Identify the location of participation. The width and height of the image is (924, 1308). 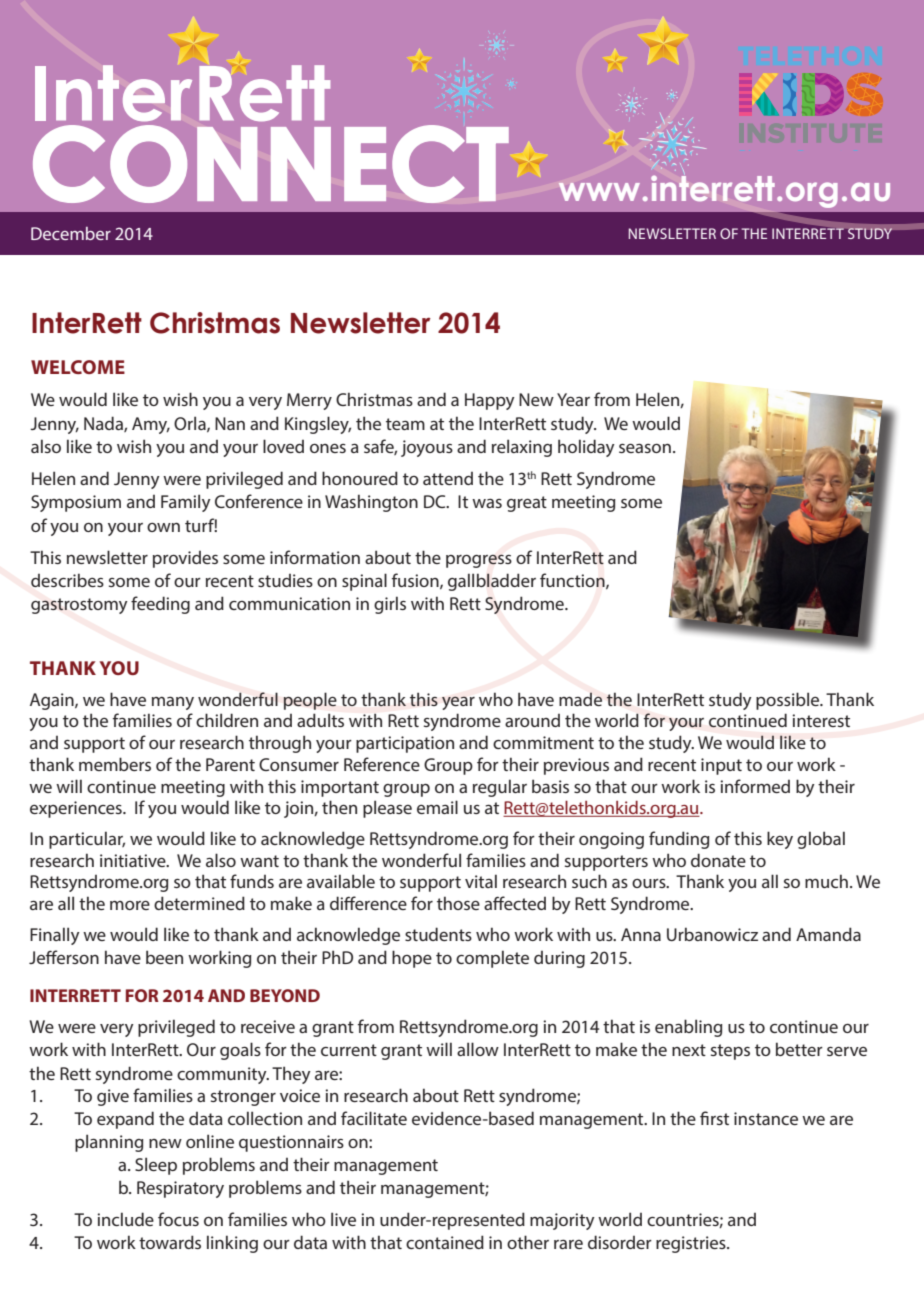
(405, 744).
